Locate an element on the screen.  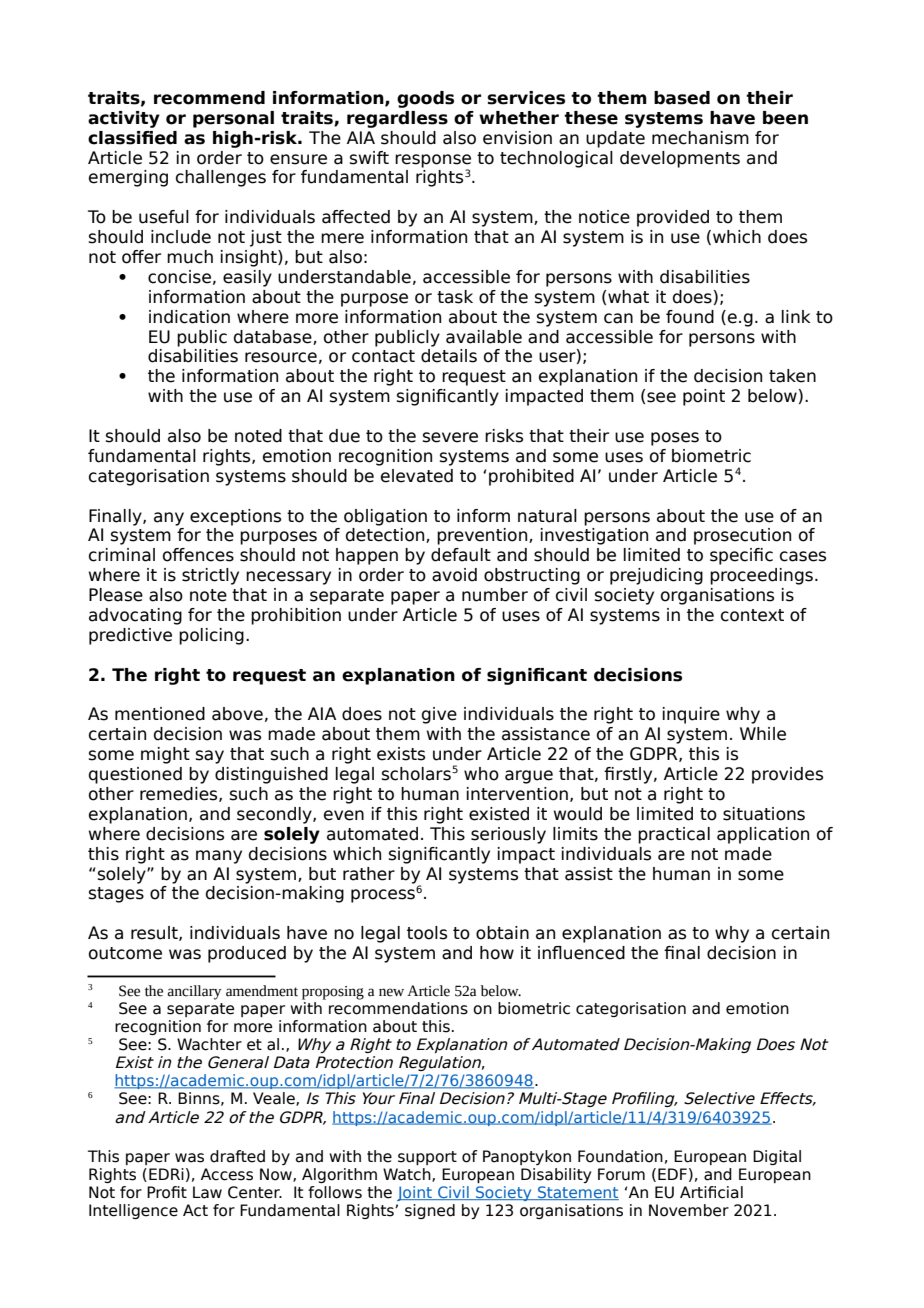
tools is located at coordinates (427, 933).
